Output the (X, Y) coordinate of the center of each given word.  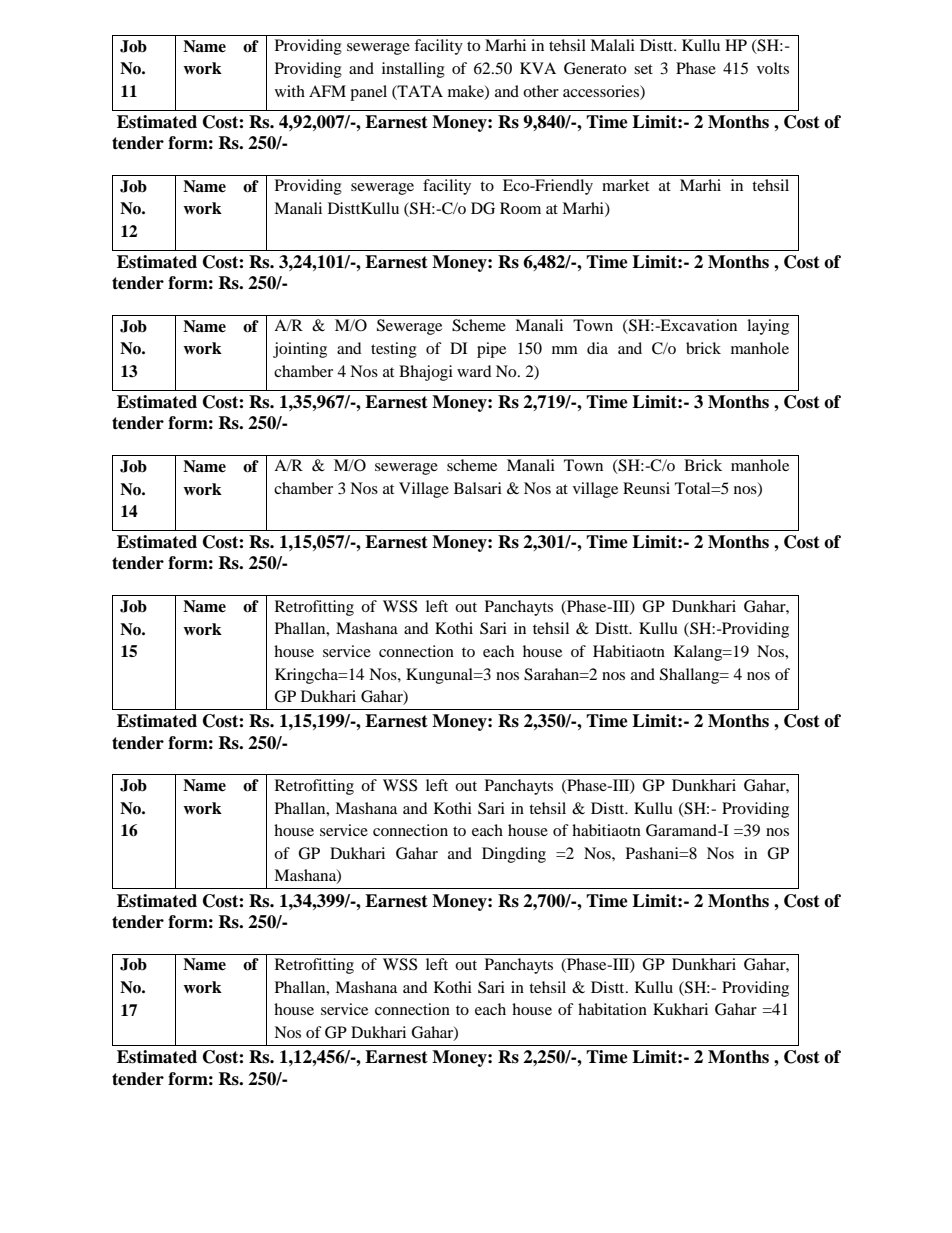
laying (768, 327)
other (541, 91)
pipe (491, 350)
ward (474, 371)
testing (394, 350)
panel (368, 93)
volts (773, 68)
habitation (612, 1009)
